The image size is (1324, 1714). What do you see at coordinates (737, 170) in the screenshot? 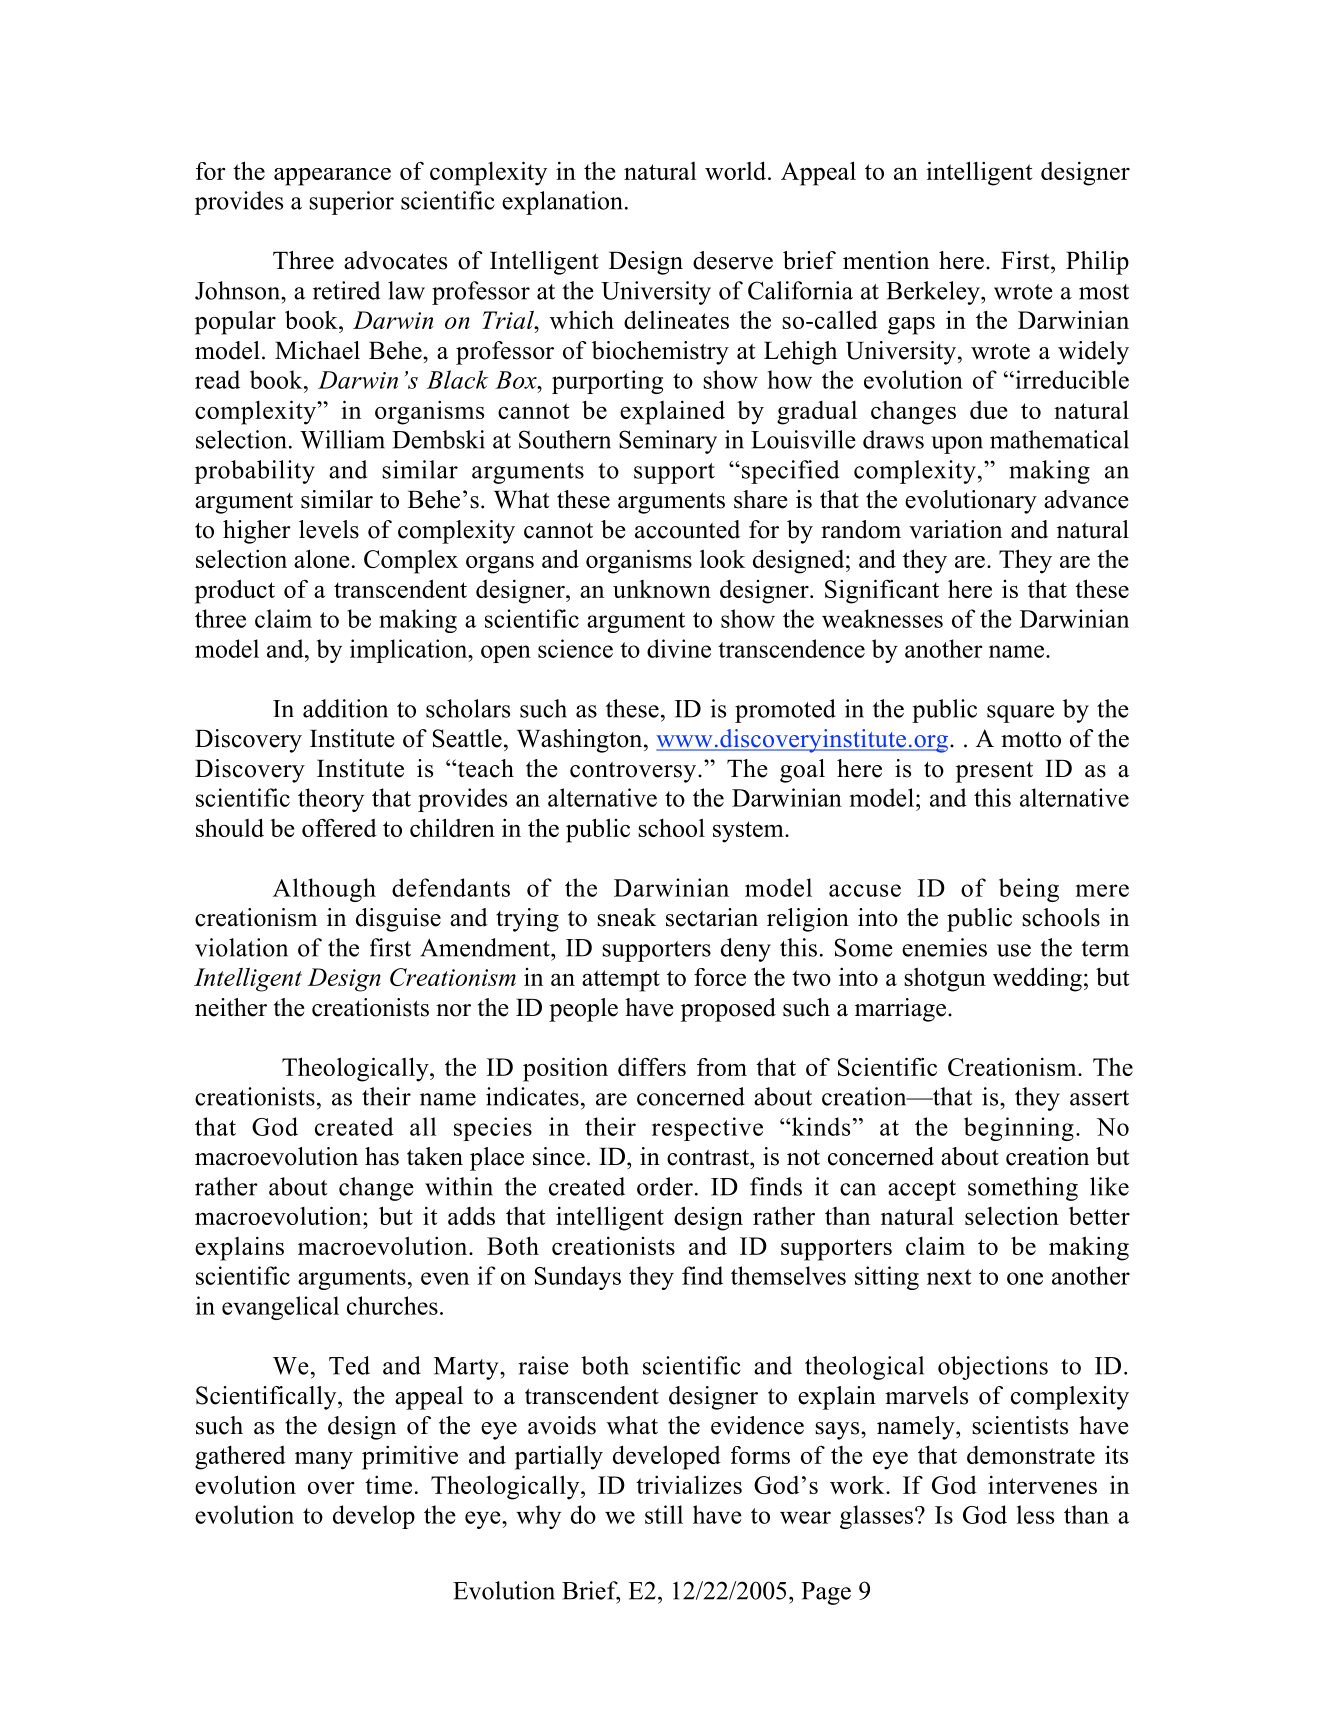
I see `world` at bounding box center [737, 170].
